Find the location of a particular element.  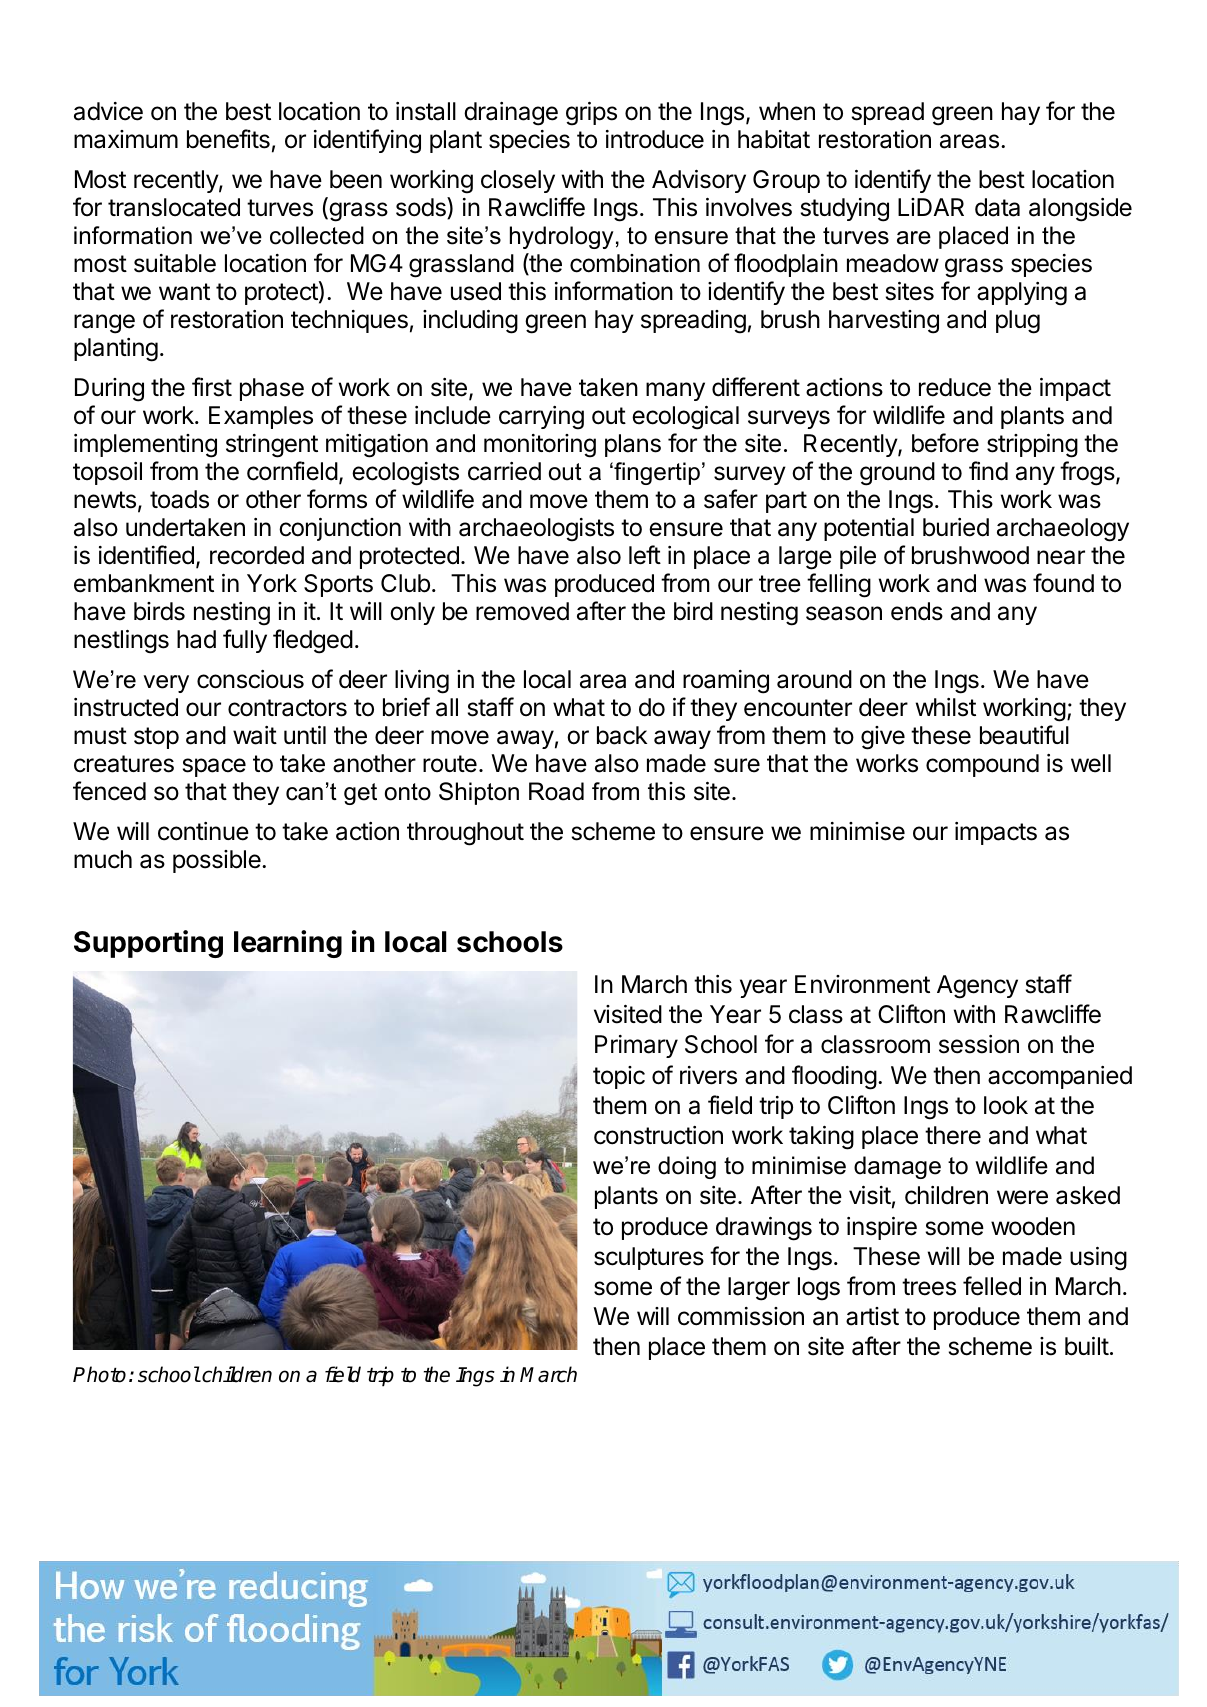

learning is located at coordinates (288, 944).
